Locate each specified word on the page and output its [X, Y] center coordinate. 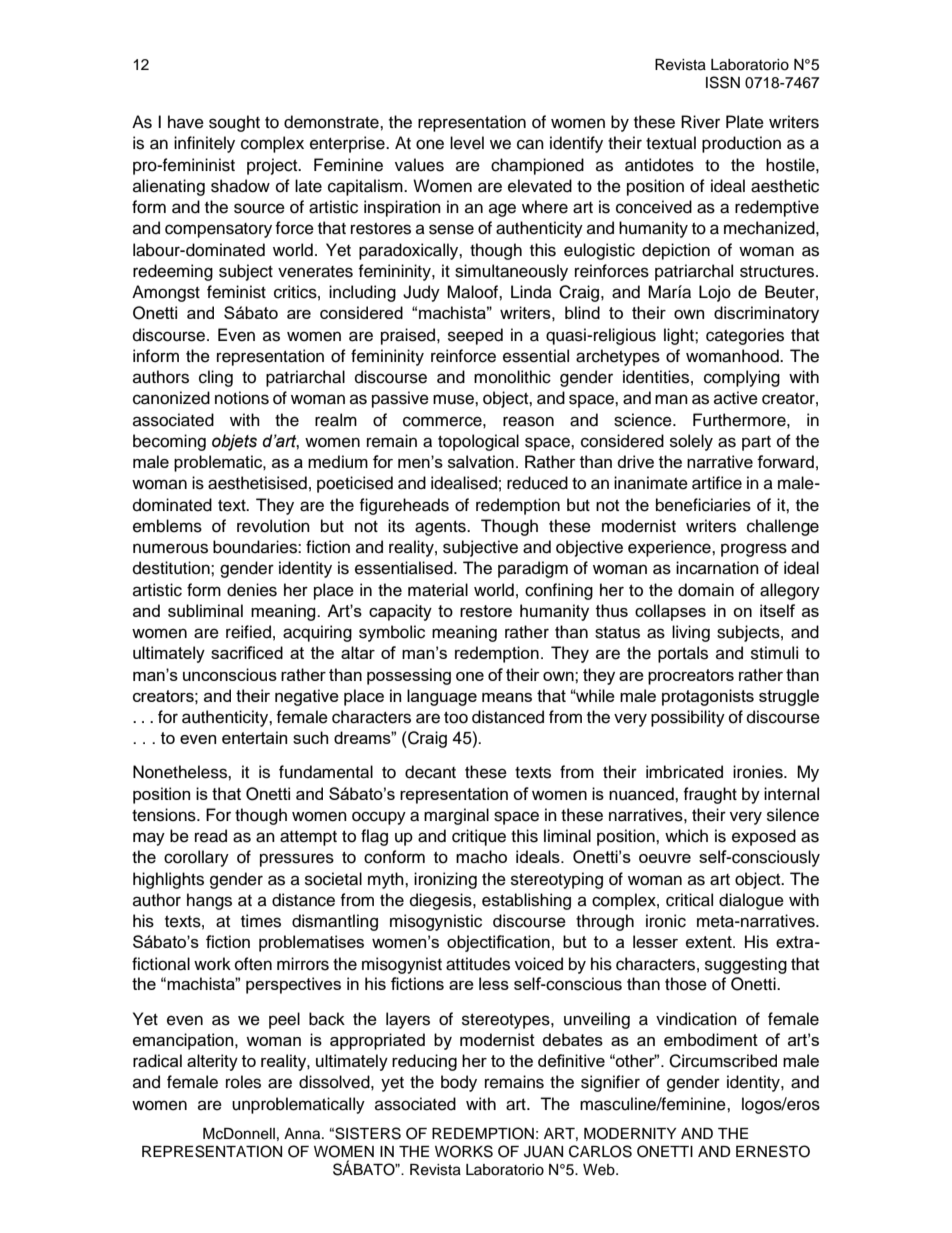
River [700, 122]
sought [234, 123]
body [459, 1083]
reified [248, 632]
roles [243, 1082]
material [438, 590]
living [691, 633]
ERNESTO [773, 1151]
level [467, 143]
